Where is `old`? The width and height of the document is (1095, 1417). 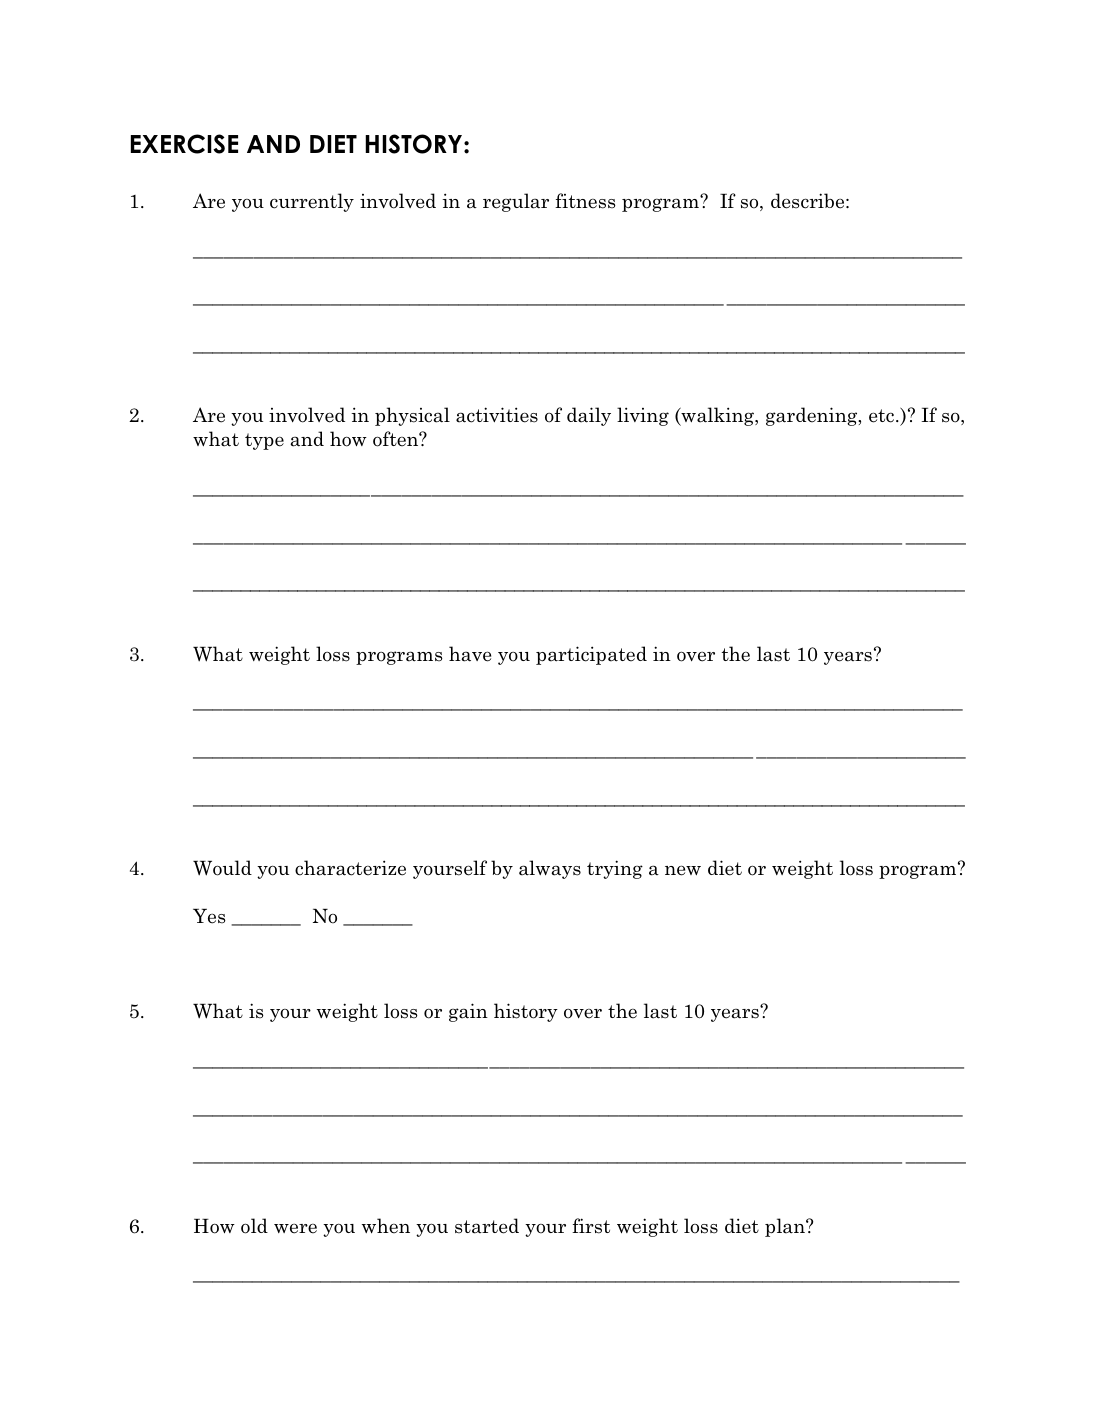 old is located at coordinates (254, 1226).
